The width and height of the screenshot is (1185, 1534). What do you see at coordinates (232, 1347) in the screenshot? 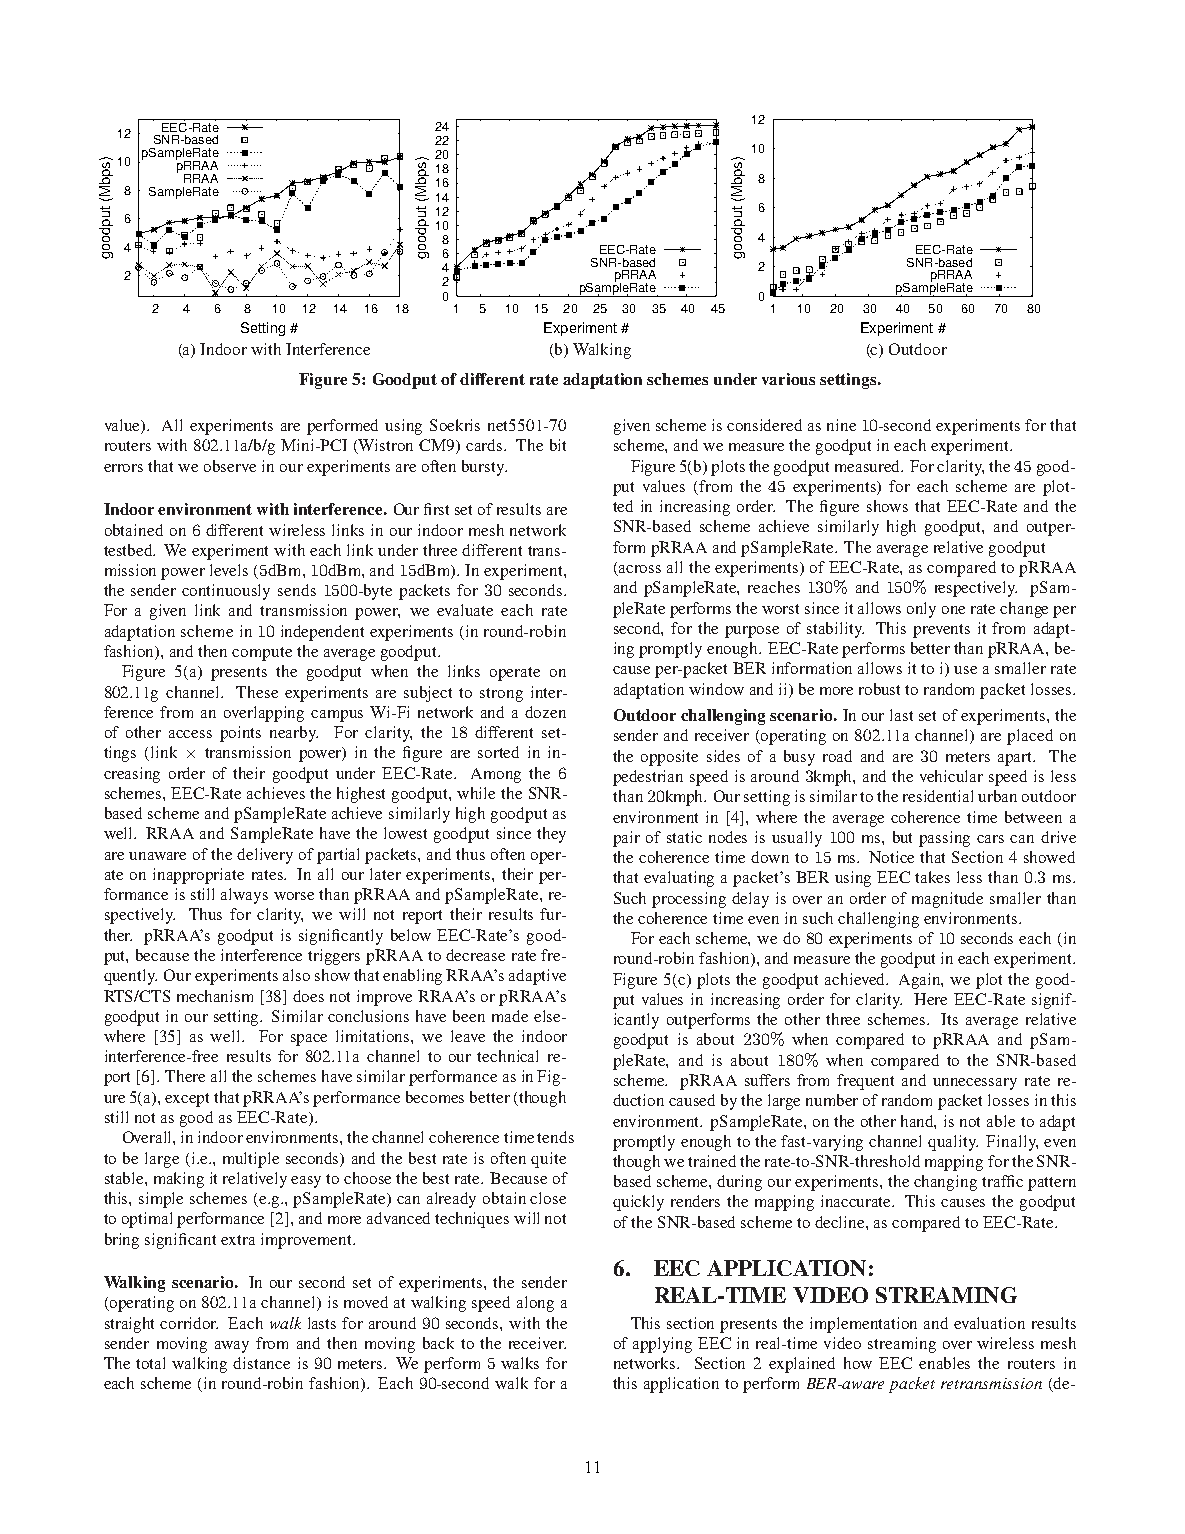
I see `away` at bounding box center [232, 1347].
